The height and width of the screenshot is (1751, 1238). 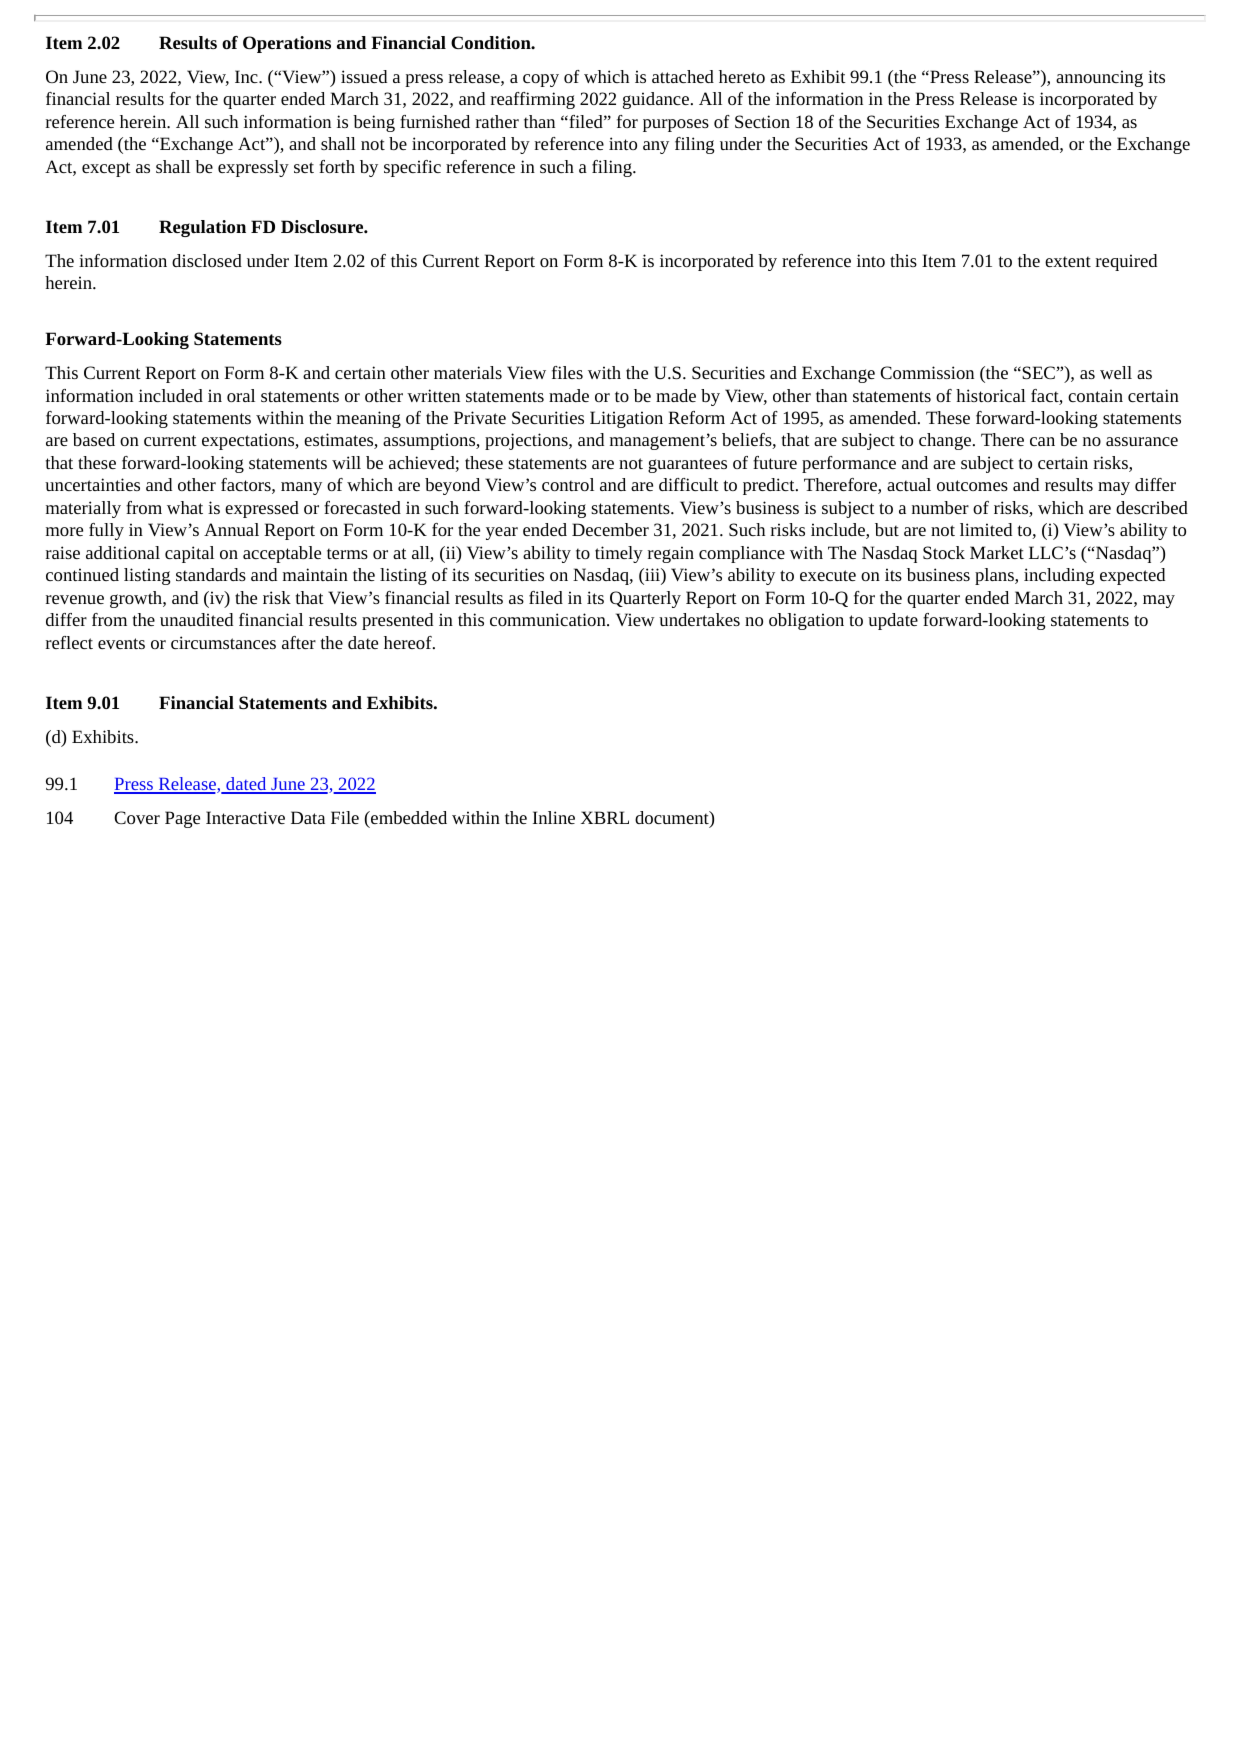 I want to click on specific, so click(x=412, y=168).
